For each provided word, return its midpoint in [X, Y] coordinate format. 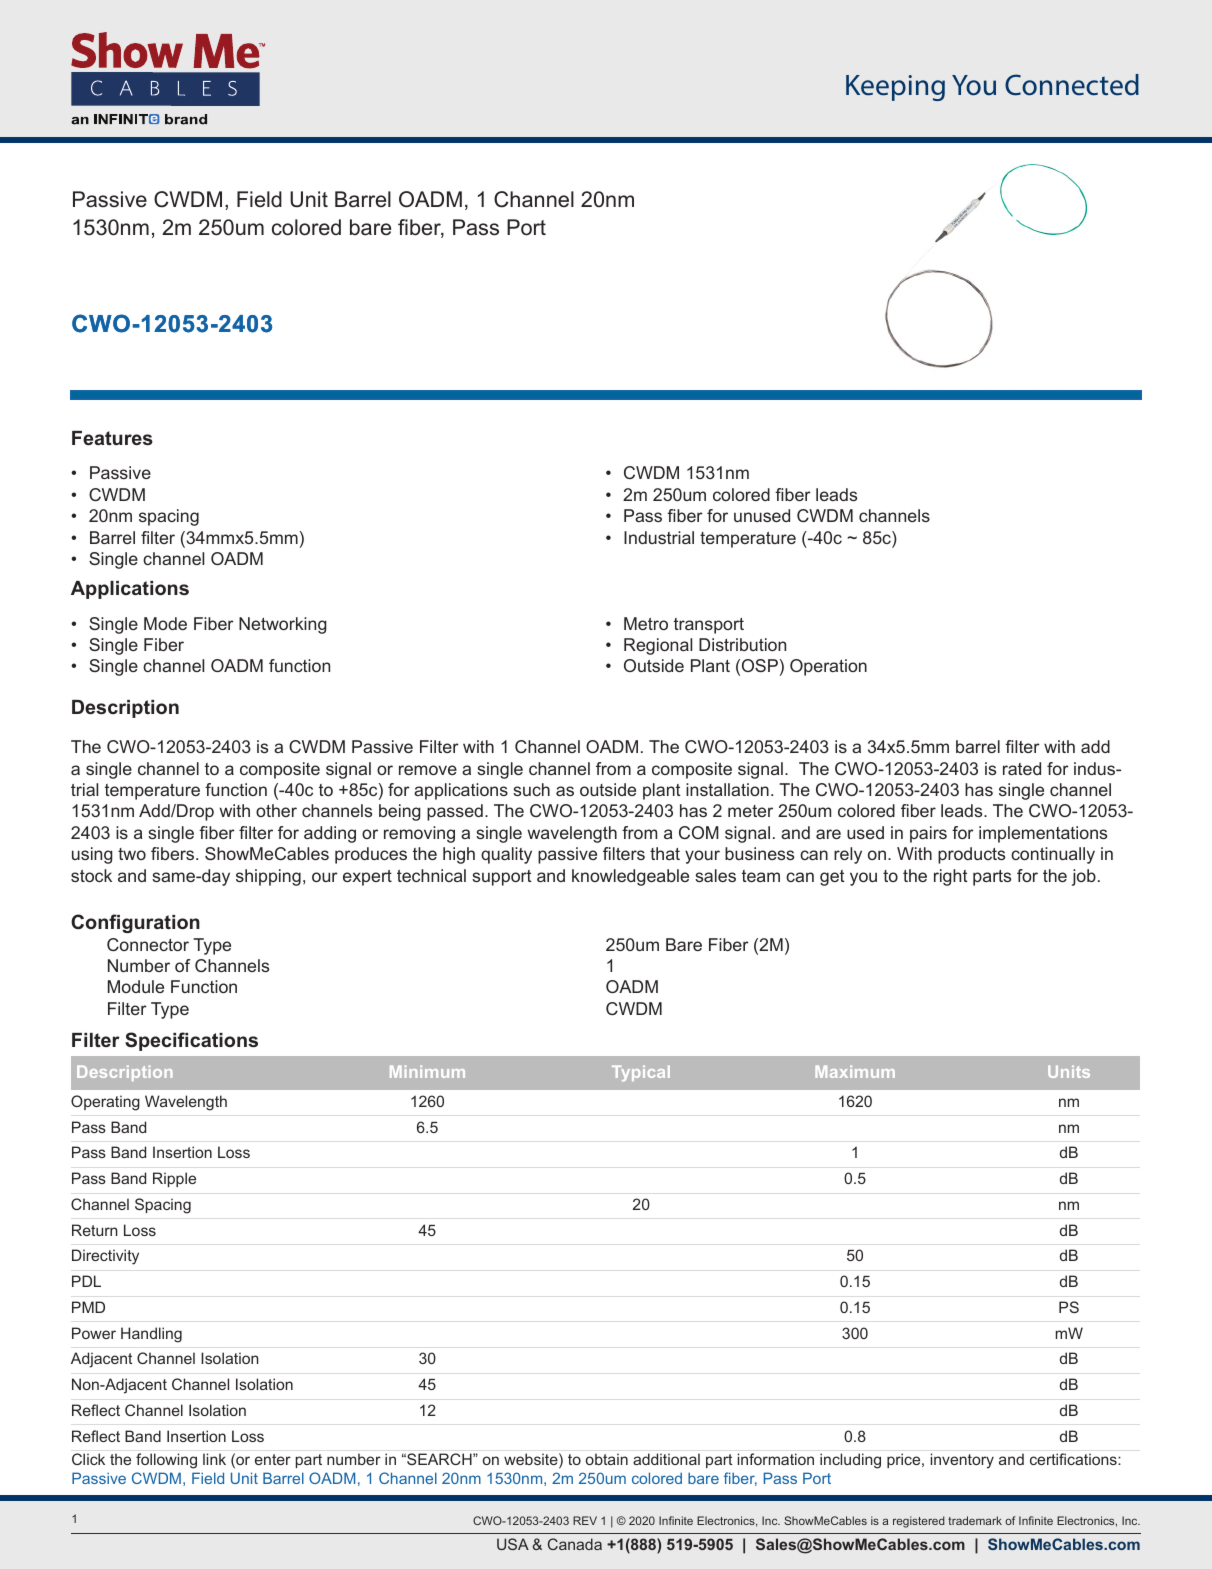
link [214, 1459]
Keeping [895, 88]
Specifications [191, 1041]
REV [585, 1520]
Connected [1072, 85]
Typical [641, 1073]
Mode [165, 623]
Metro [646, 623]
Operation [828, 667]
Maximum [855, 1071]
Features [112, 438]
